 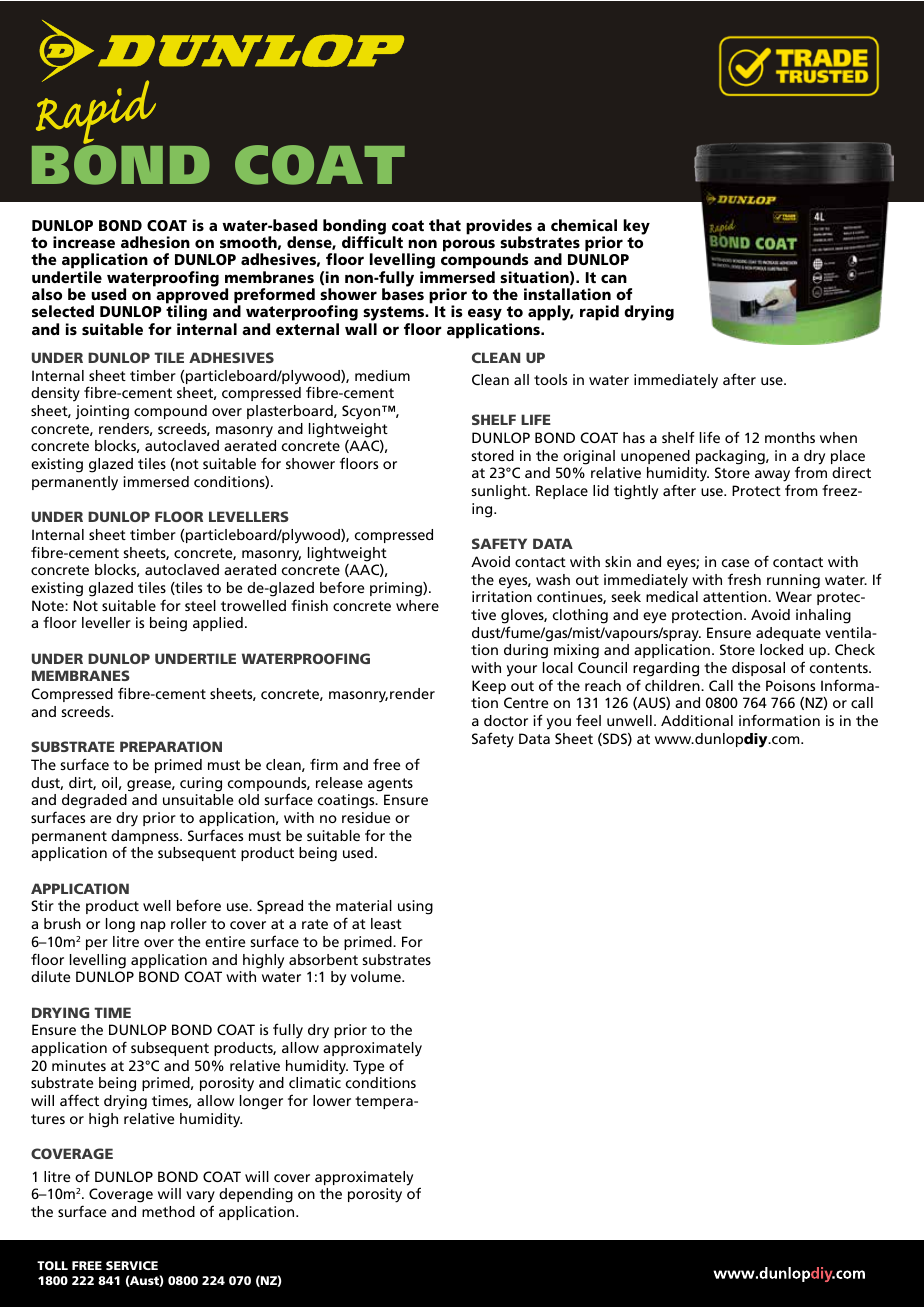 I want to click on doctor, so click(x=506, y=720).
